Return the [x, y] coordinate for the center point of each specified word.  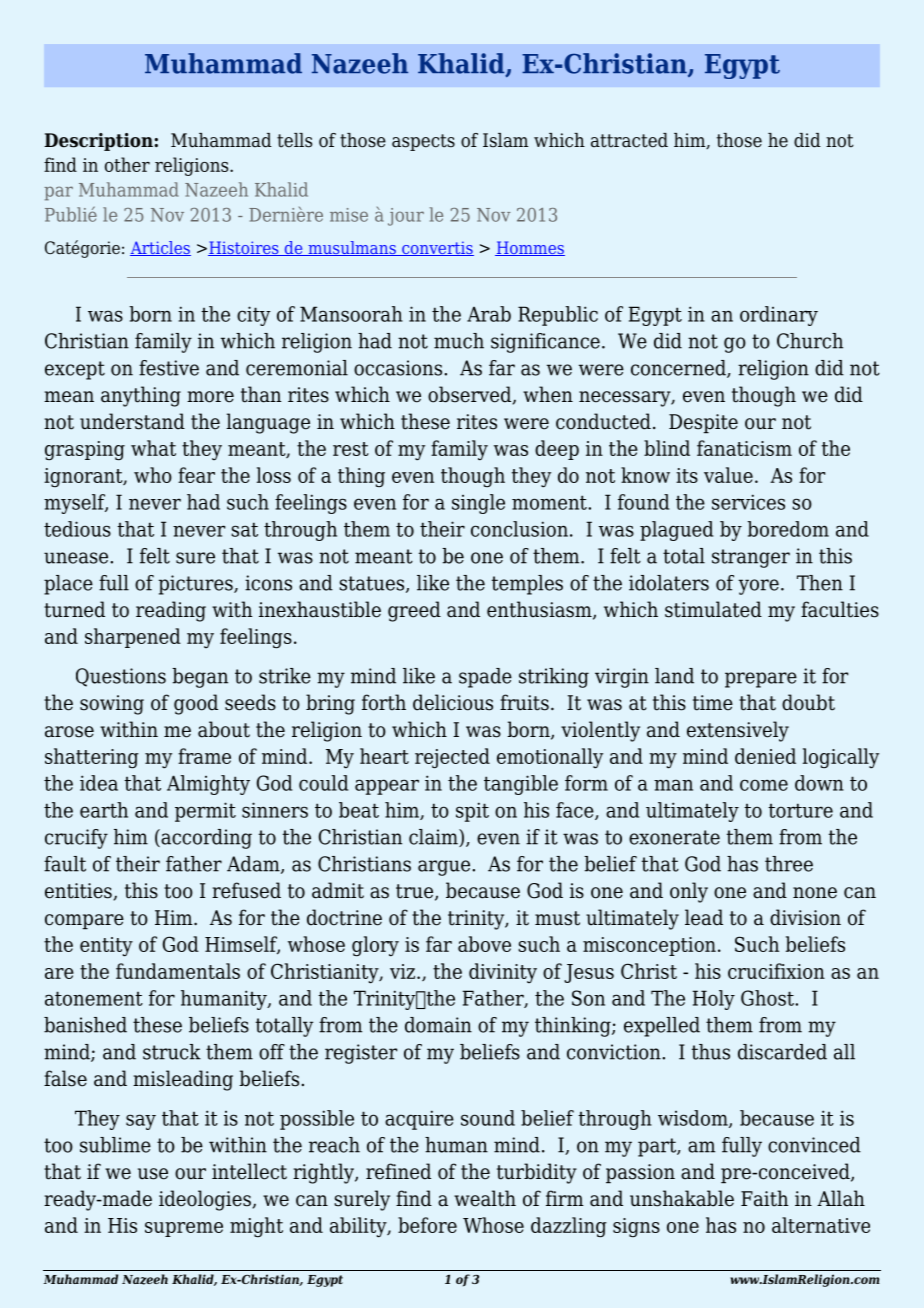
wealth [485, 1198]
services [748, 502]
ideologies [205, 1200]
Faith [764, 1198]
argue [445, 868]
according [205, 839]
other [127, 164]
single [478, 504]
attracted [629, 140]
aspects [423, 142]
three [789, 864]
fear [196, 475]
